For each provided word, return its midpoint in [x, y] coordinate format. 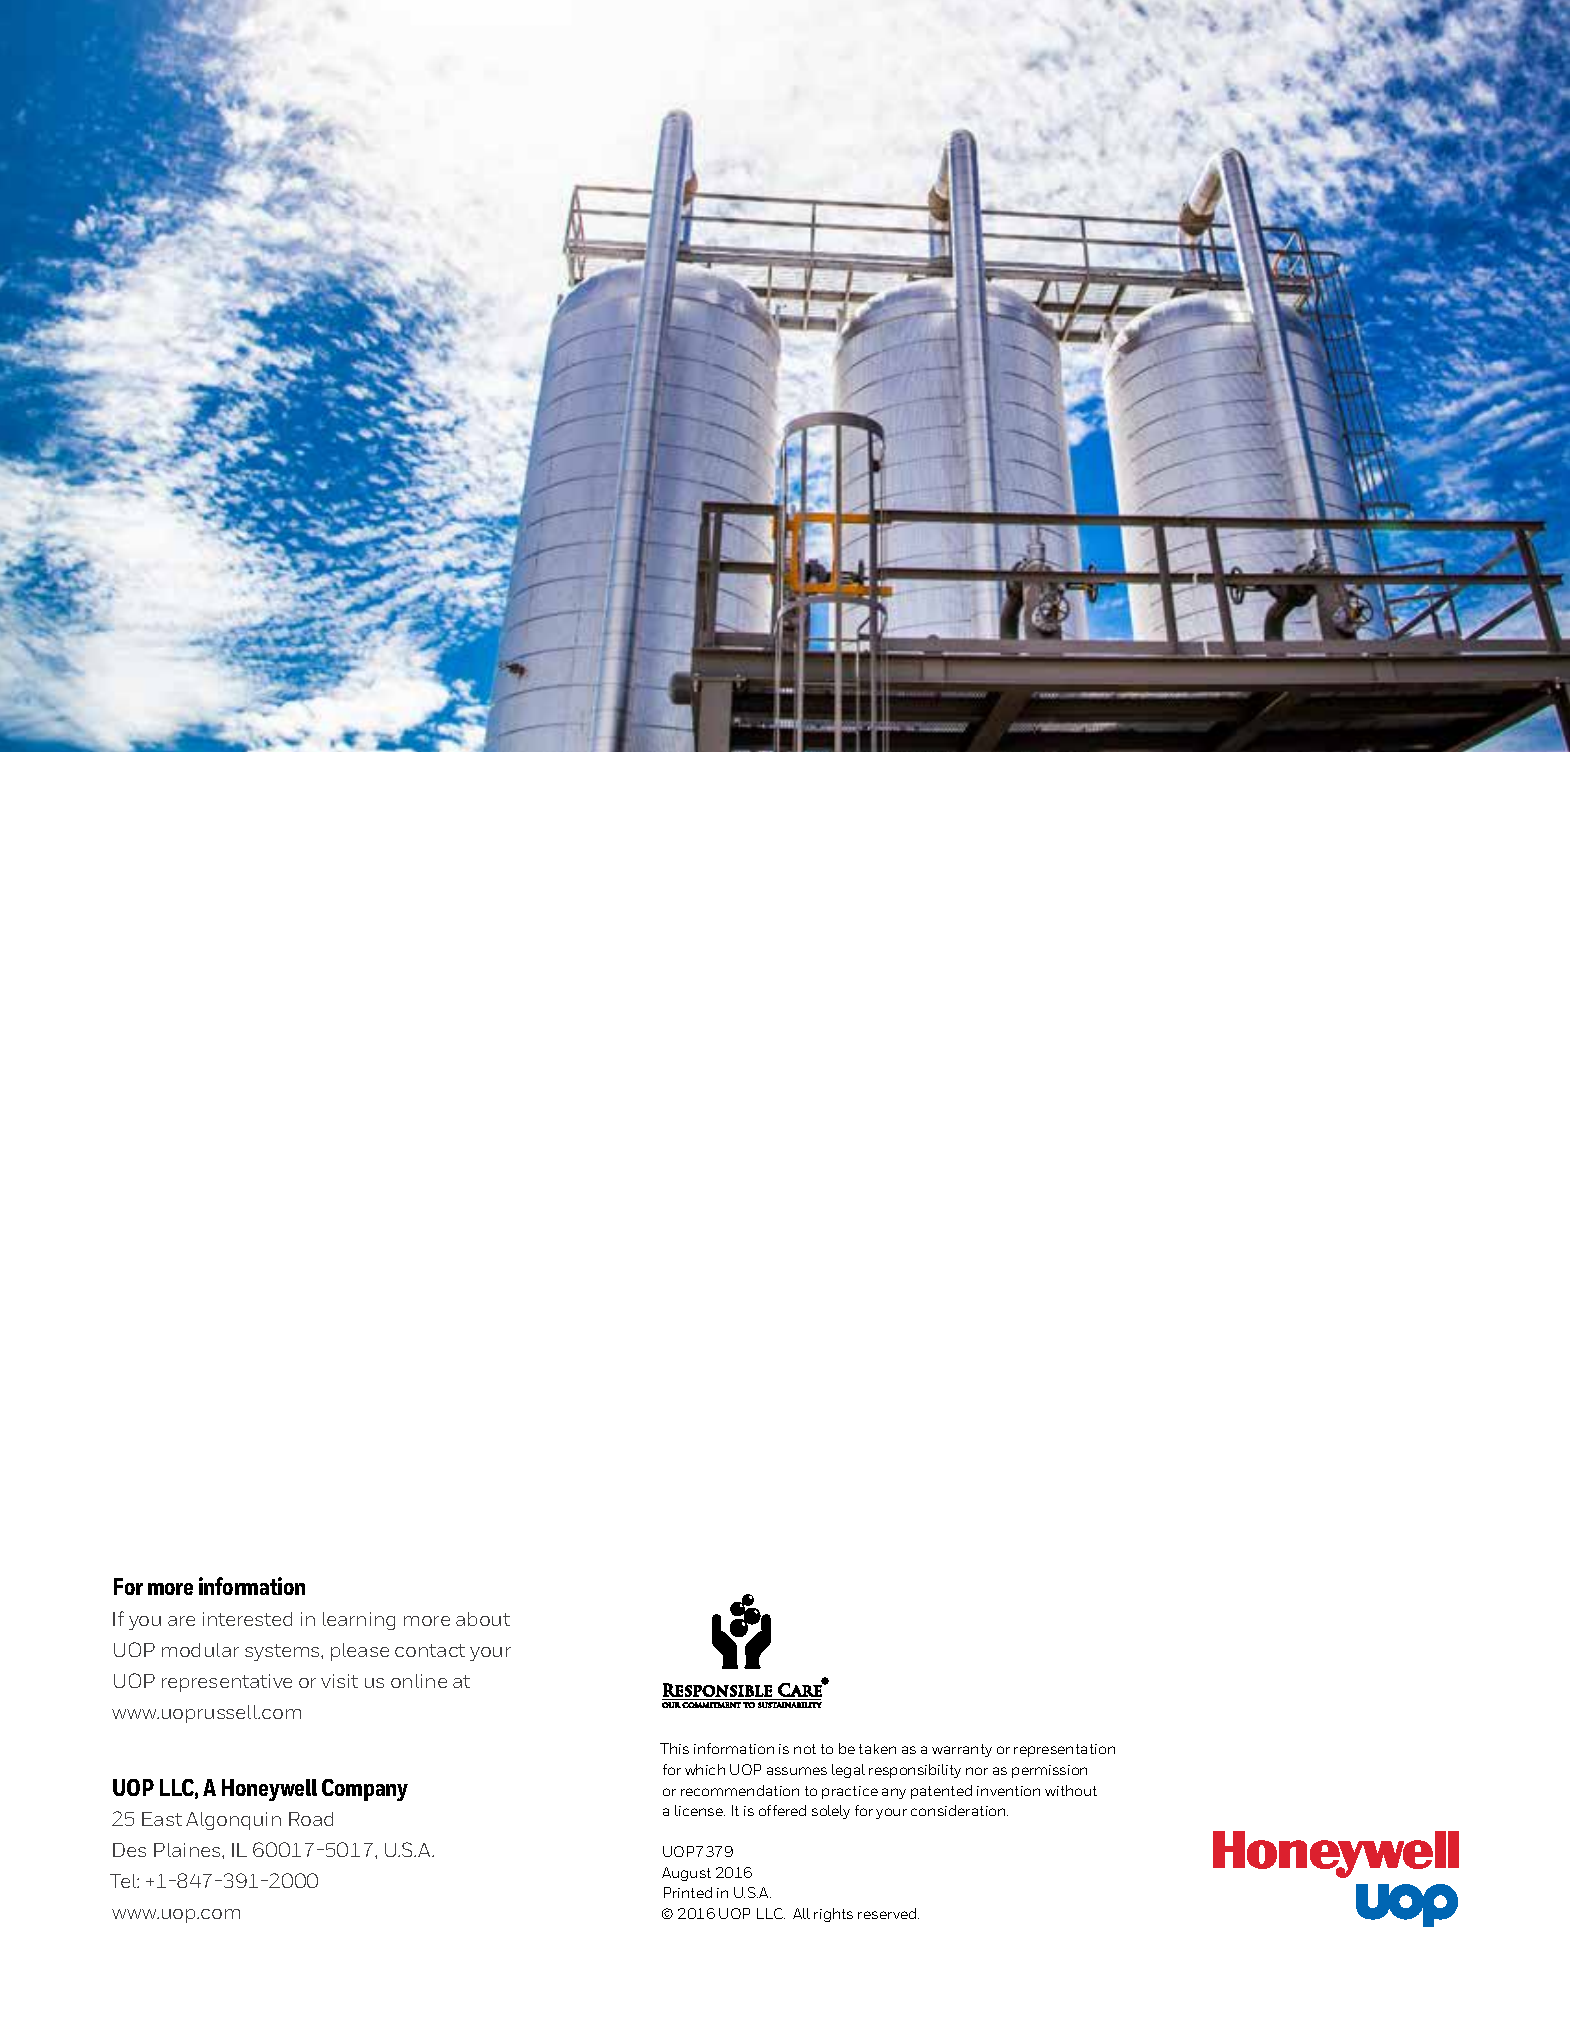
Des [129, 1850]
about [483, 1619]
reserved [888, 1913]
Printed [688, 1892]
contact [430, 1650]
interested [247, 1619]
